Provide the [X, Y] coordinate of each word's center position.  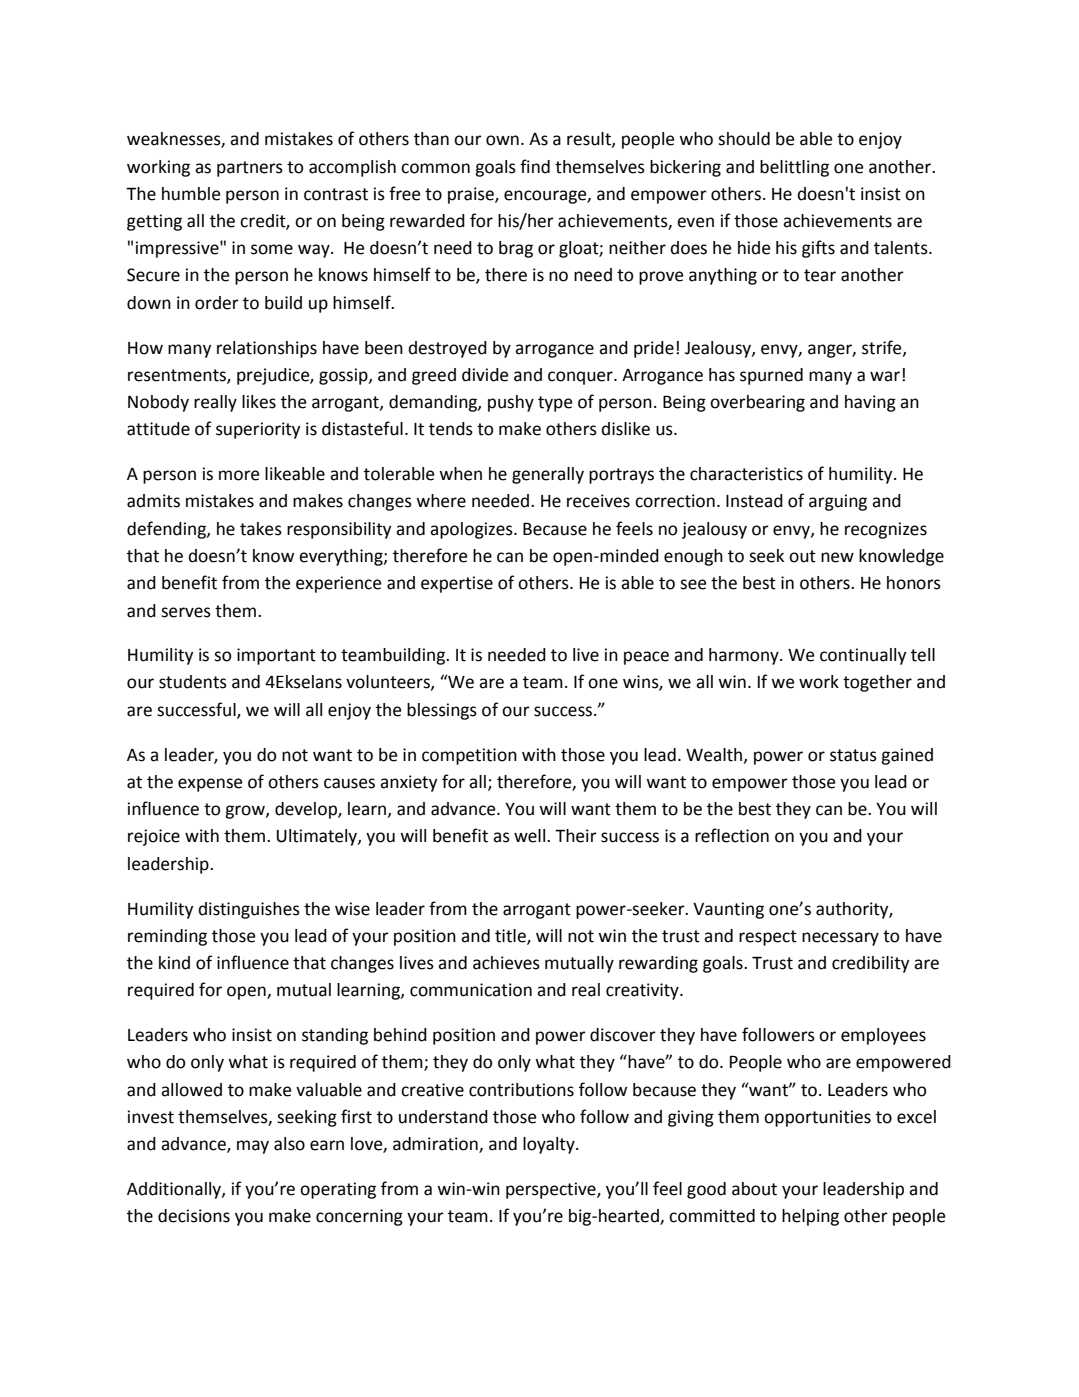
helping [810, 1217]
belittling [794, 168]
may [253, 1147]
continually [863, 656]
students [193, 682]
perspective [552, 1190]
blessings [442, 711]
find [535, 166]
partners [250, 169]
